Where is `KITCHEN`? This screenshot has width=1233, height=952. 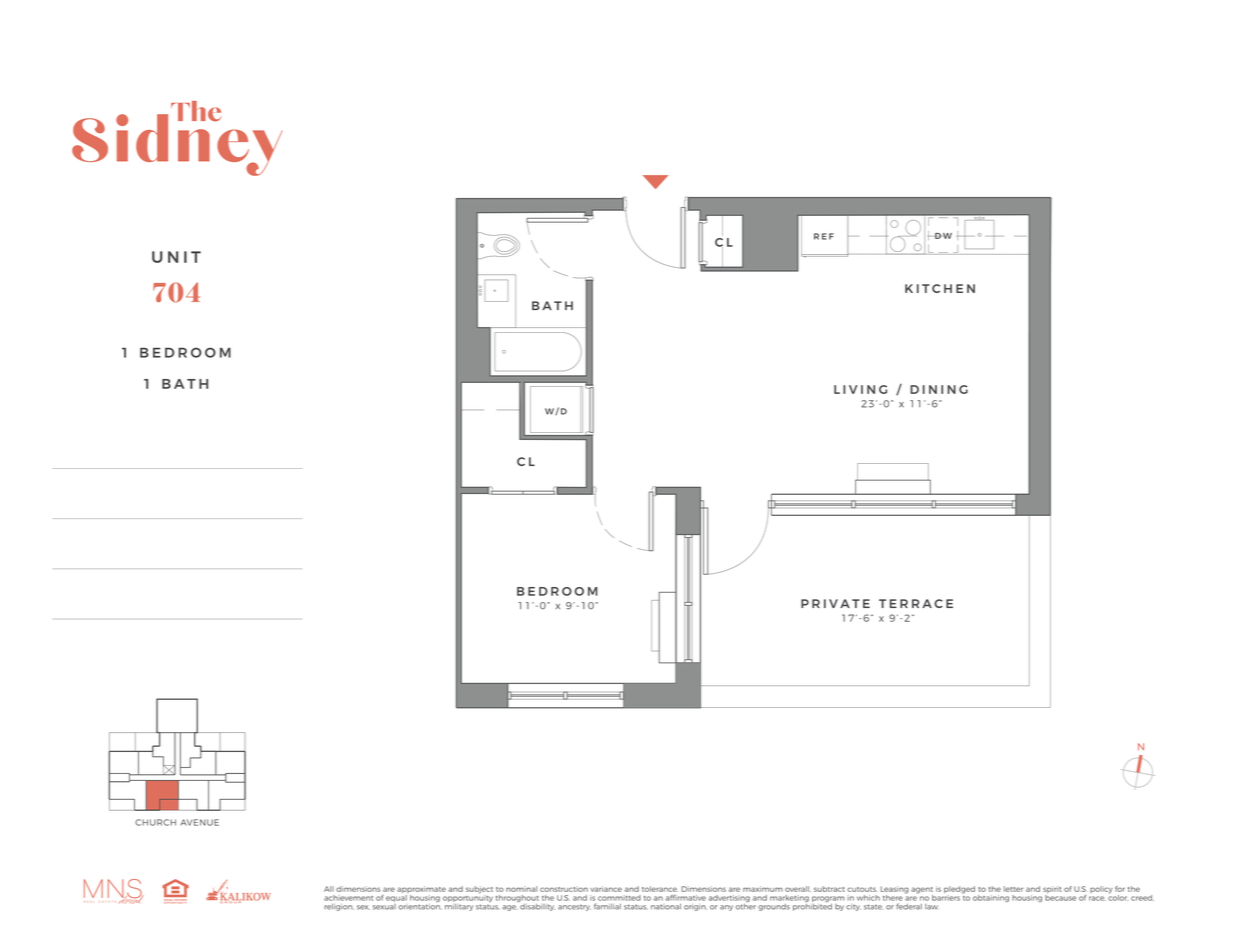 KITCHEN is located at coordinates (940, 288).
